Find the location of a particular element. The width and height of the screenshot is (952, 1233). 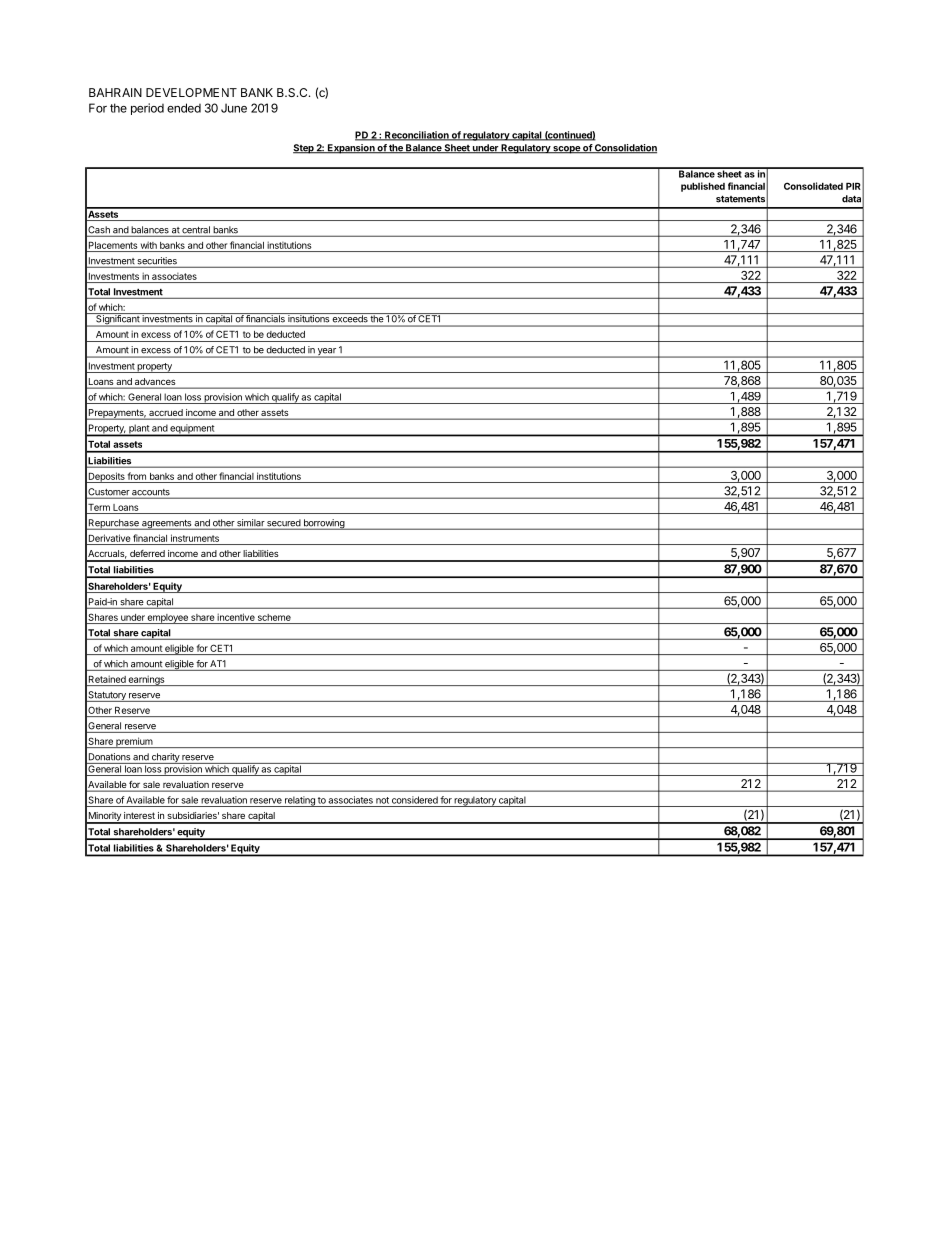

Expansion is located at coordinates (351, 149).
